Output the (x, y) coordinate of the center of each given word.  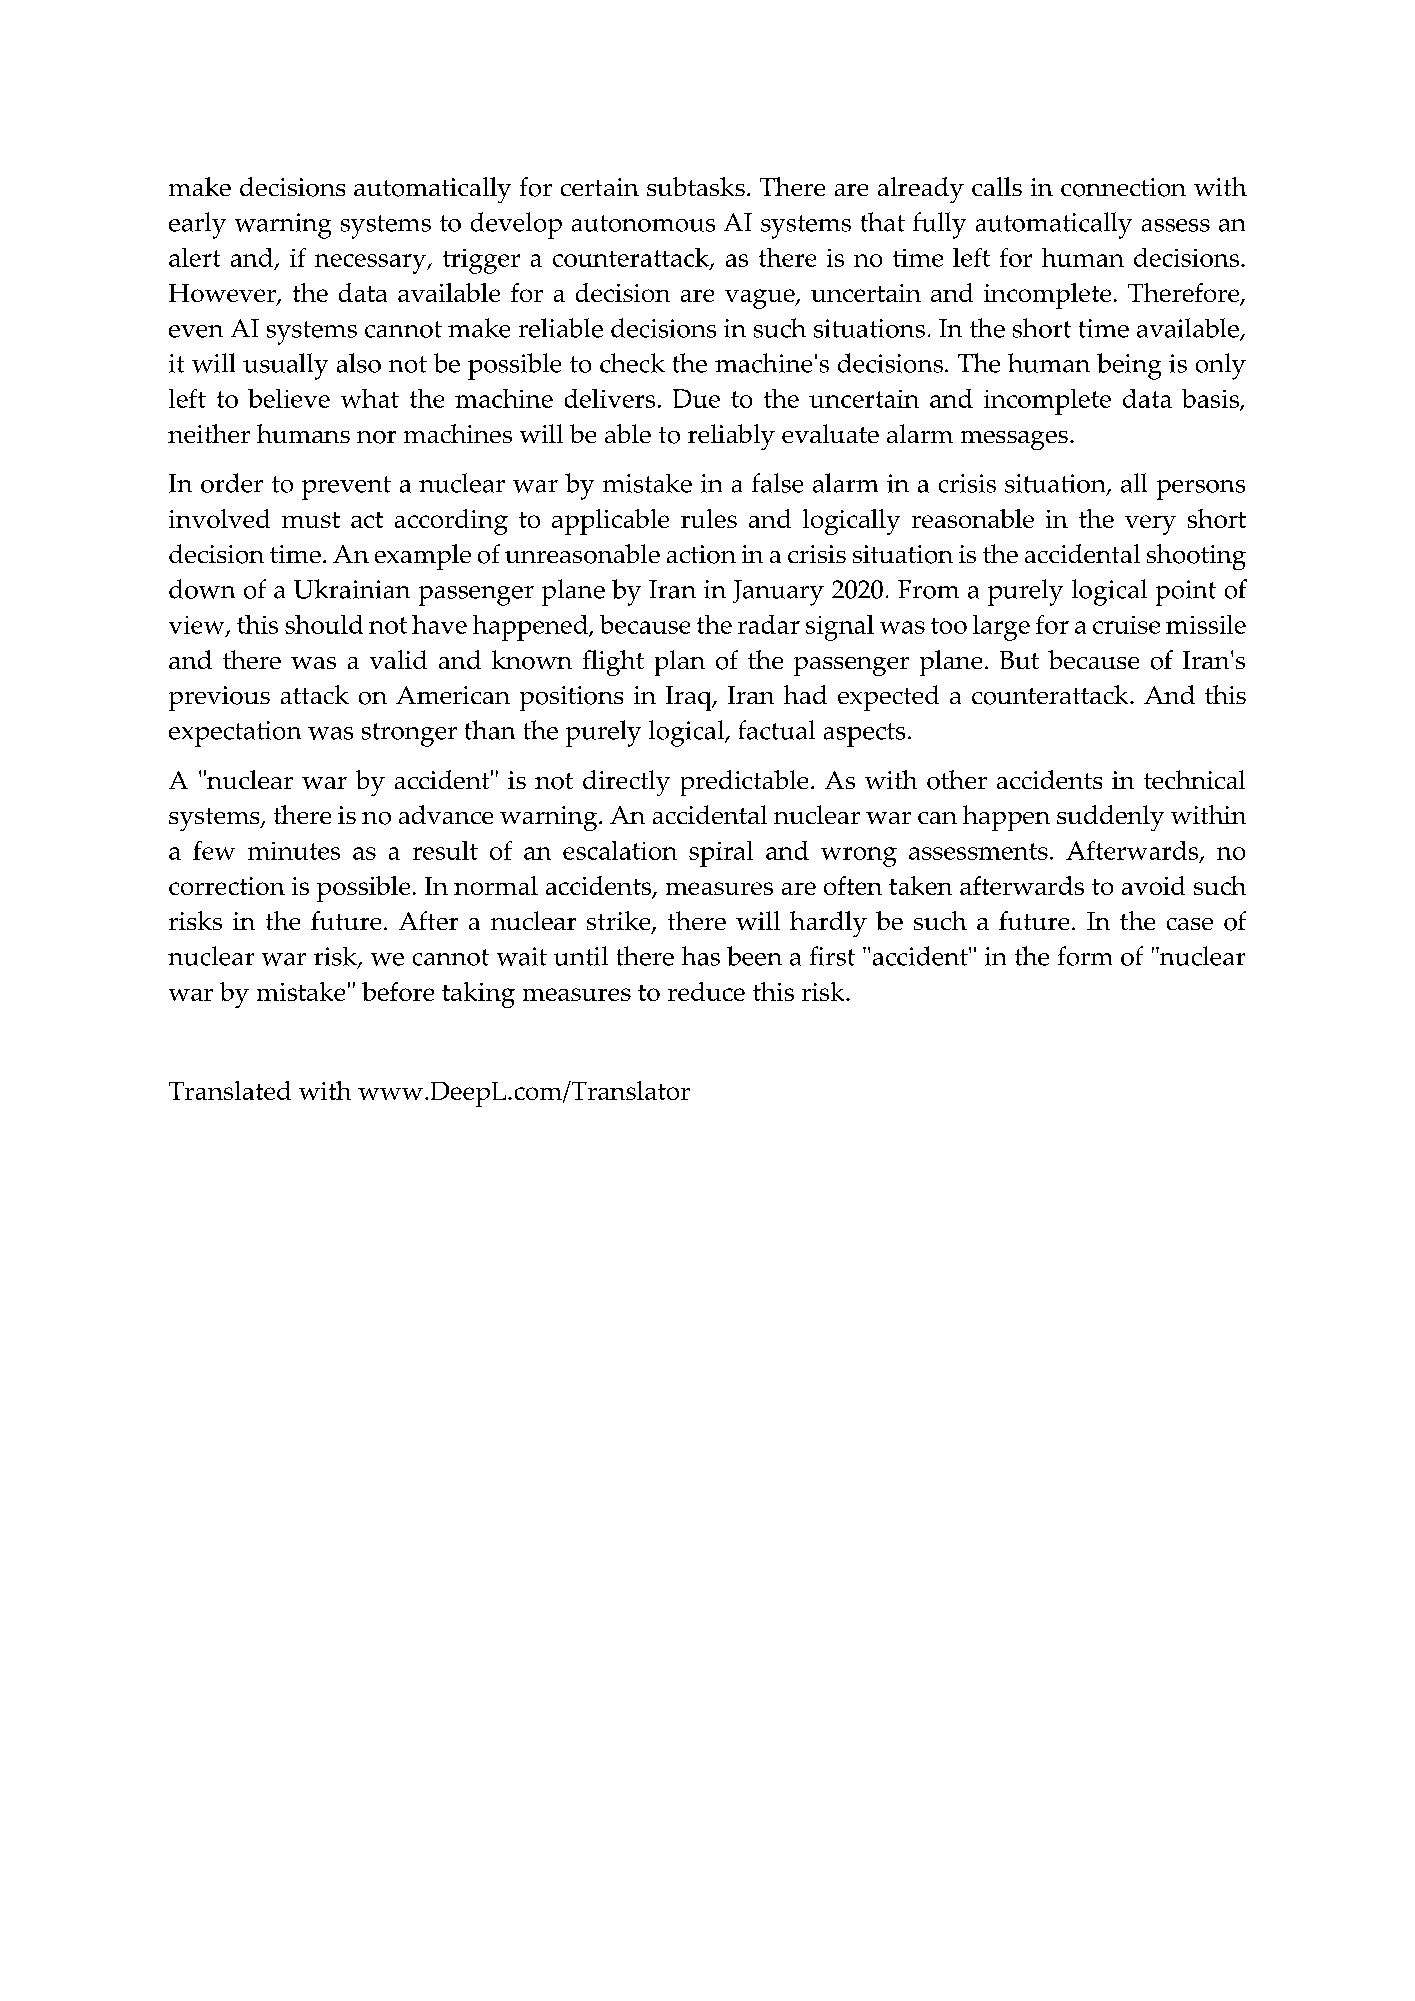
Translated (230, 1090)
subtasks (696, 186)
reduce (706, 991)
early (197, 225)
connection (1123, 187)
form (1085, 956)
